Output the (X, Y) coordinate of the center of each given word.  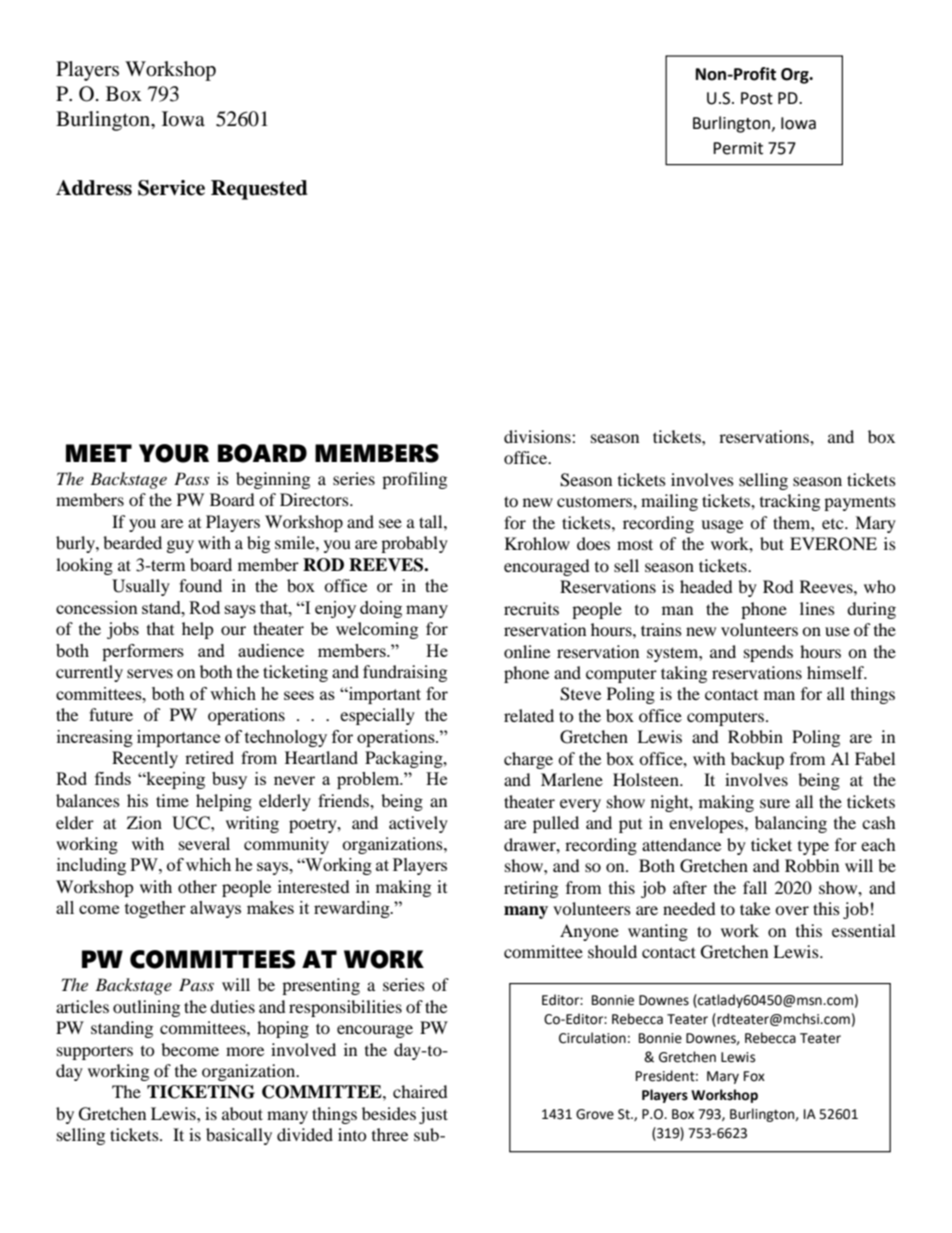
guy (180, 546)
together (155, 909)
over (792, 910)
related (529, 715)
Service (171, 188)
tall (432, 521)
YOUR (174, 453)
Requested (259, 190)
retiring (531, 889)
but (772, 543)
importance (178, 738)
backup (757, 760)
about (242, 1113)
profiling (414, 480)
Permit (738, 148)
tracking (790, 502)
